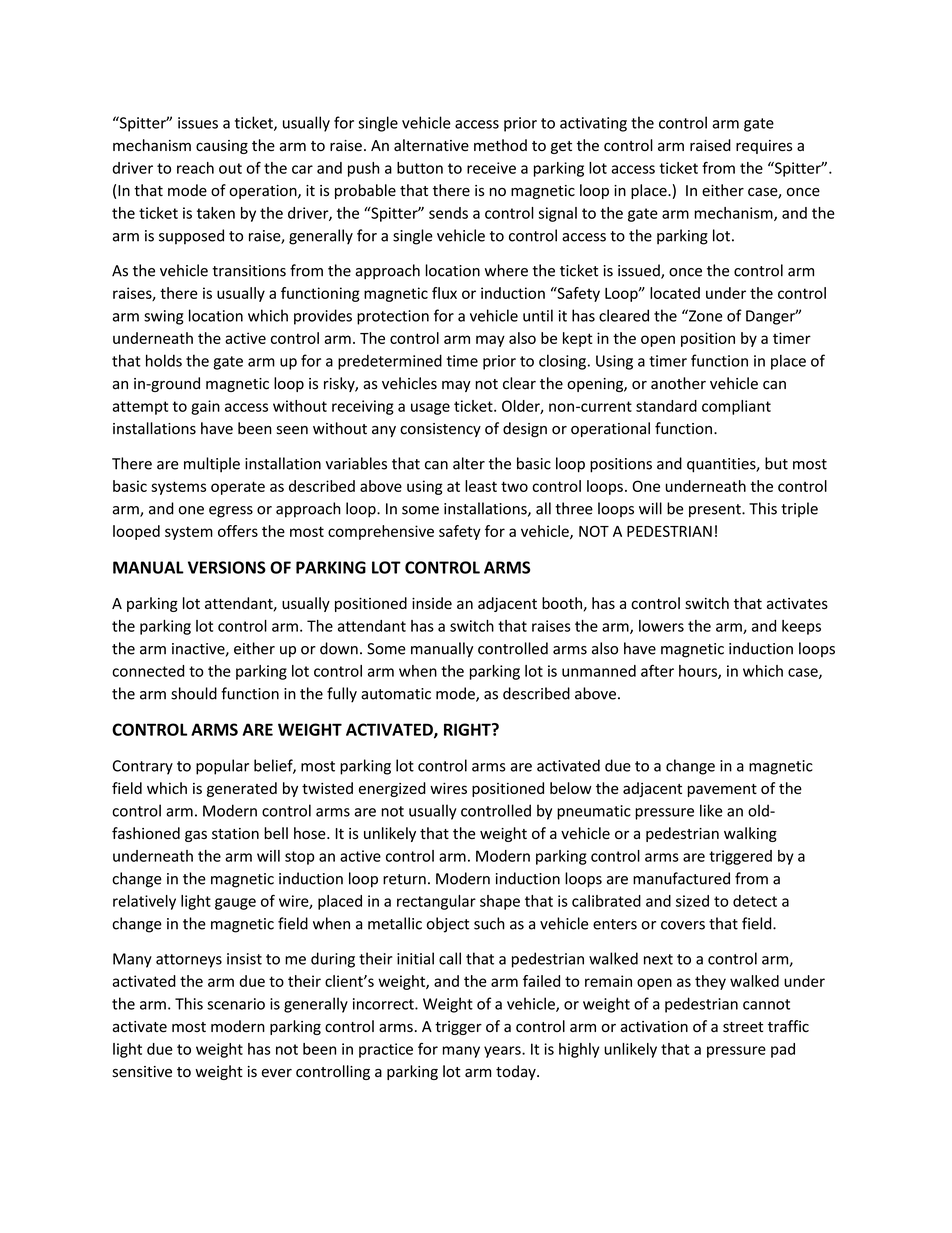  Describe the element at coordinates (661, 626) in the image. I see `lowers` at that location.
